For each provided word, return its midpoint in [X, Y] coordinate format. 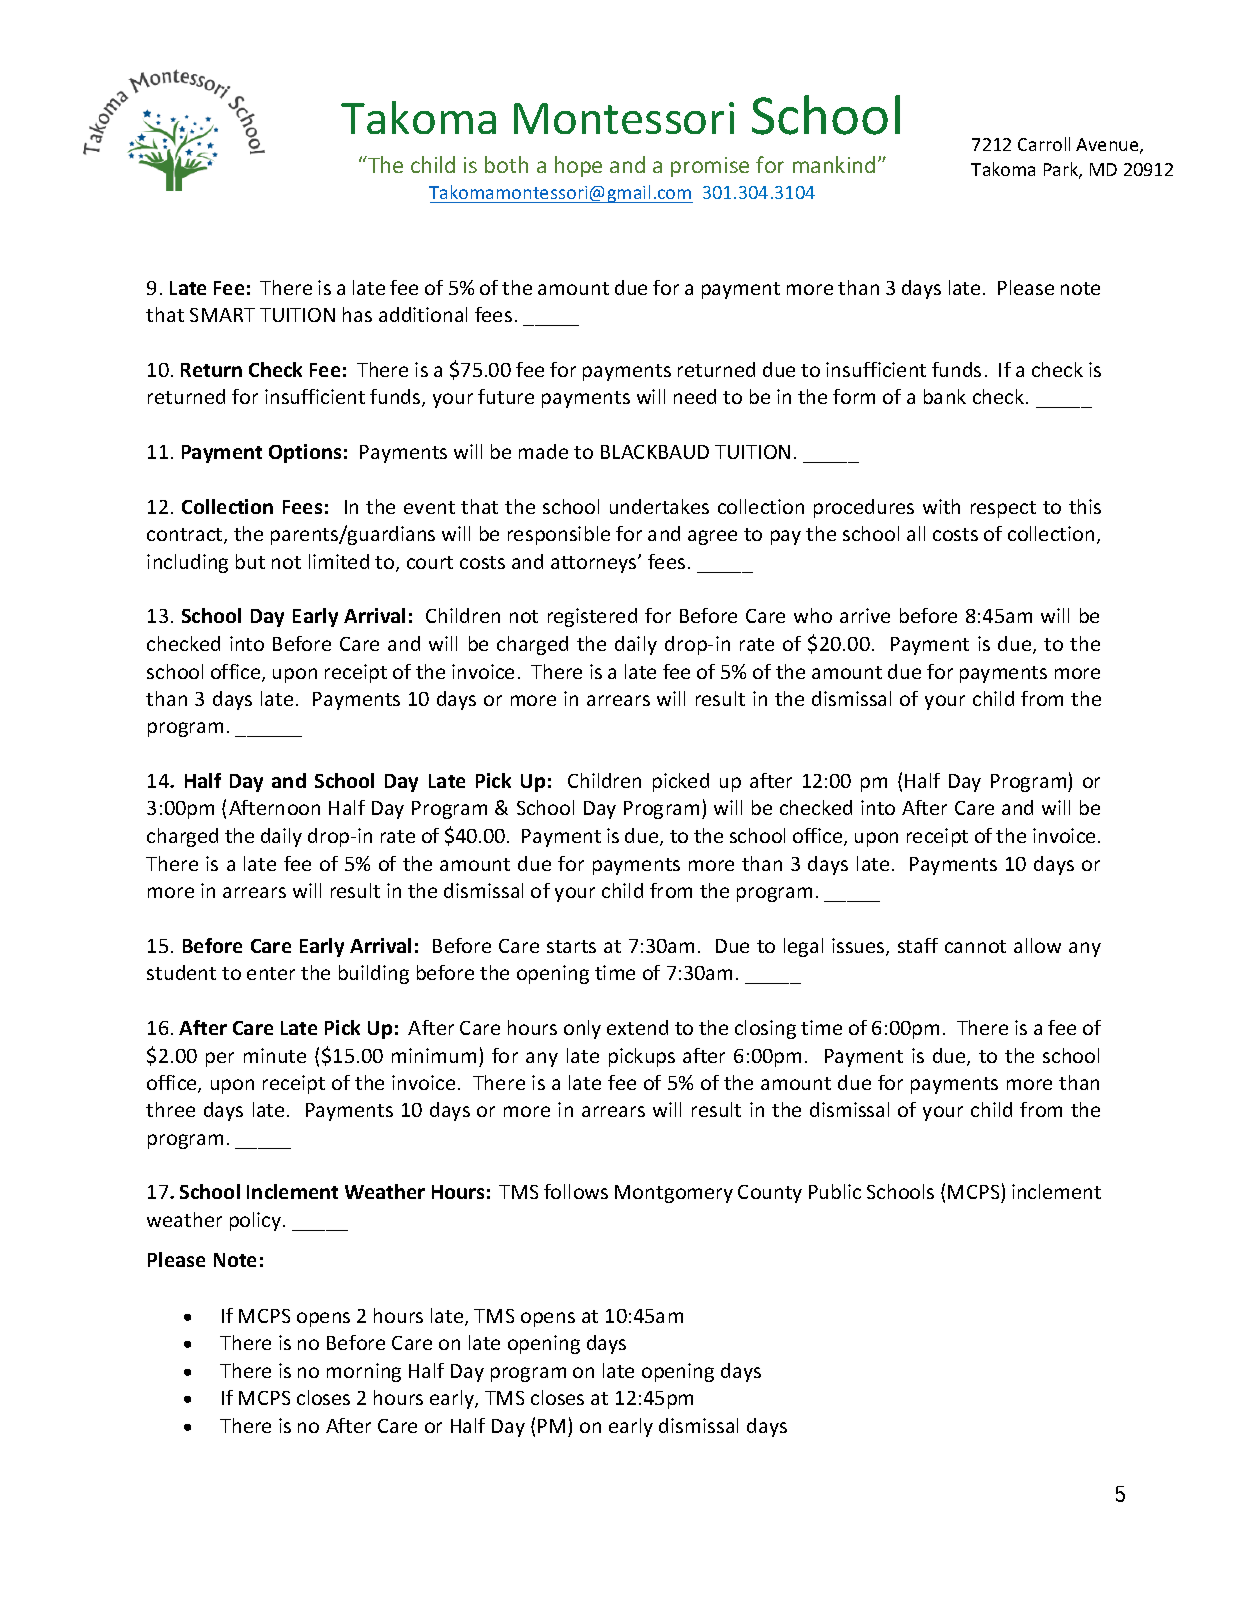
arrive [865, 615]
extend [637, 1027]
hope [578, 166]
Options [305, 453]
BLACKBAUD [655, 452]
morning [364, 1372]
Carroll [1044, 144]
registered [592, 617]
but [250, 561]
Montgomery [674, 1194]
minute [275, 1055]
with [941, 506]
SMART [222, 315]
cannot [975, 946]
